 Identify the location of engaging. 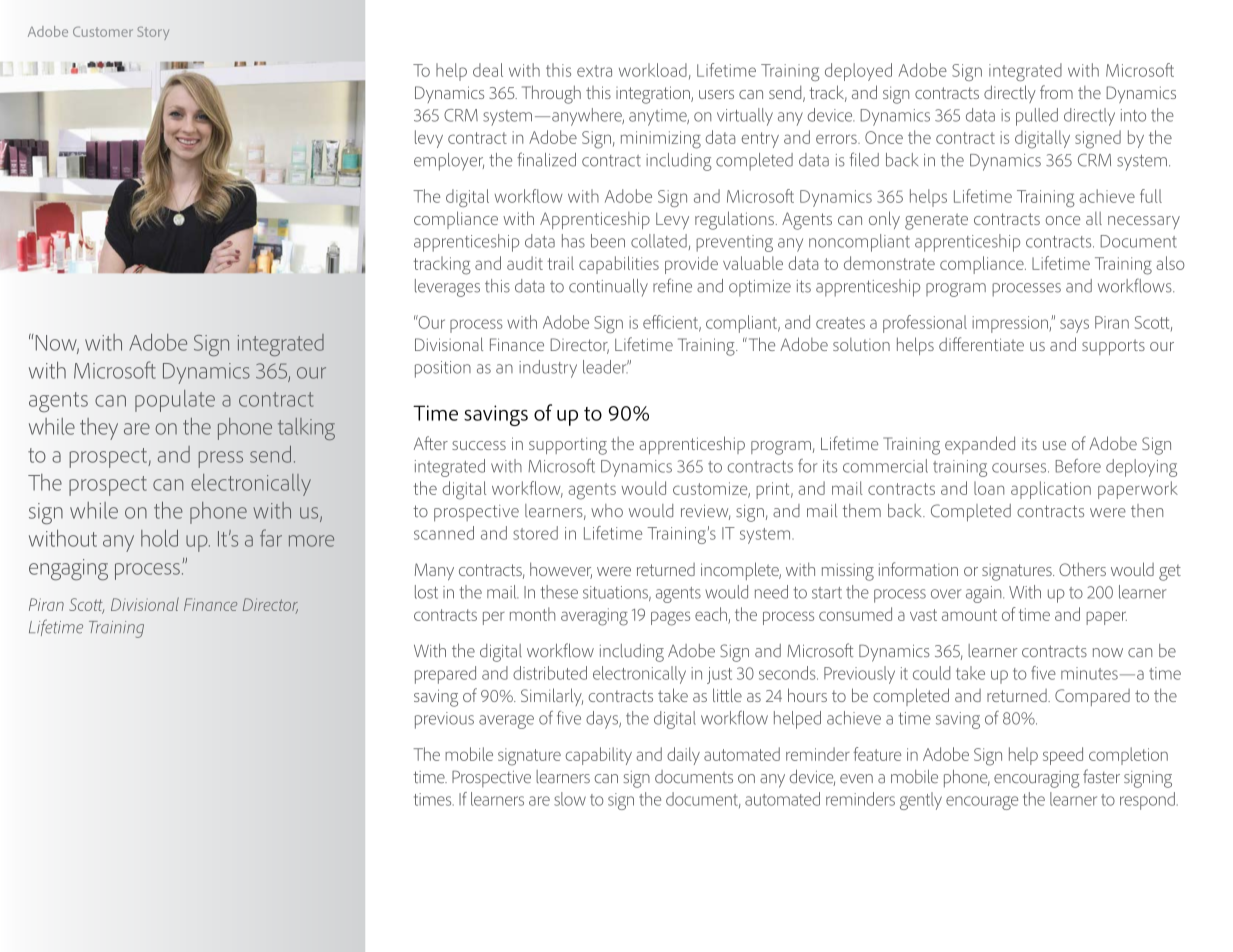
(68, 570).
